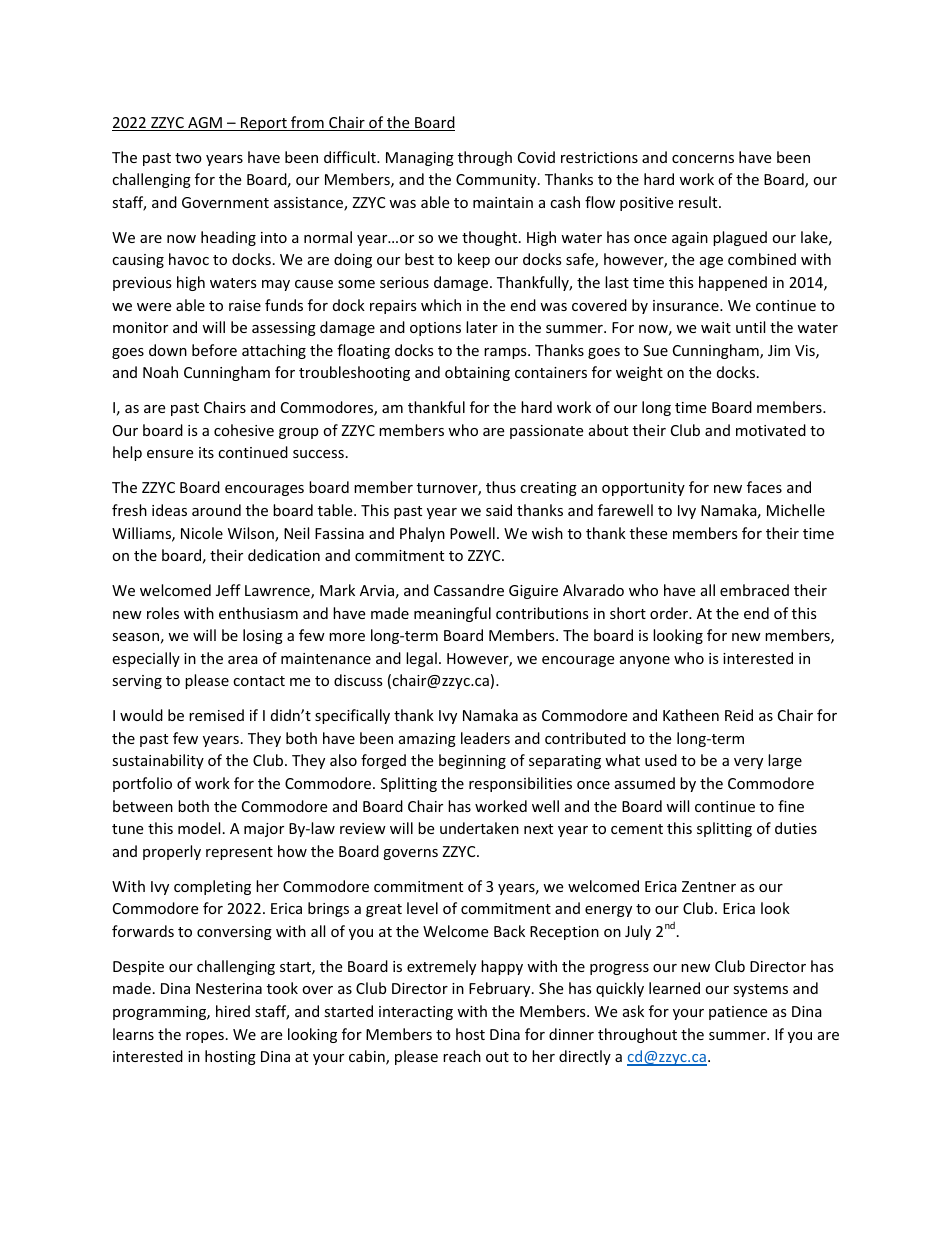  What do you see at coordinates (699, 202) in the page?
I see `result` at bounding box center [699, 202].
